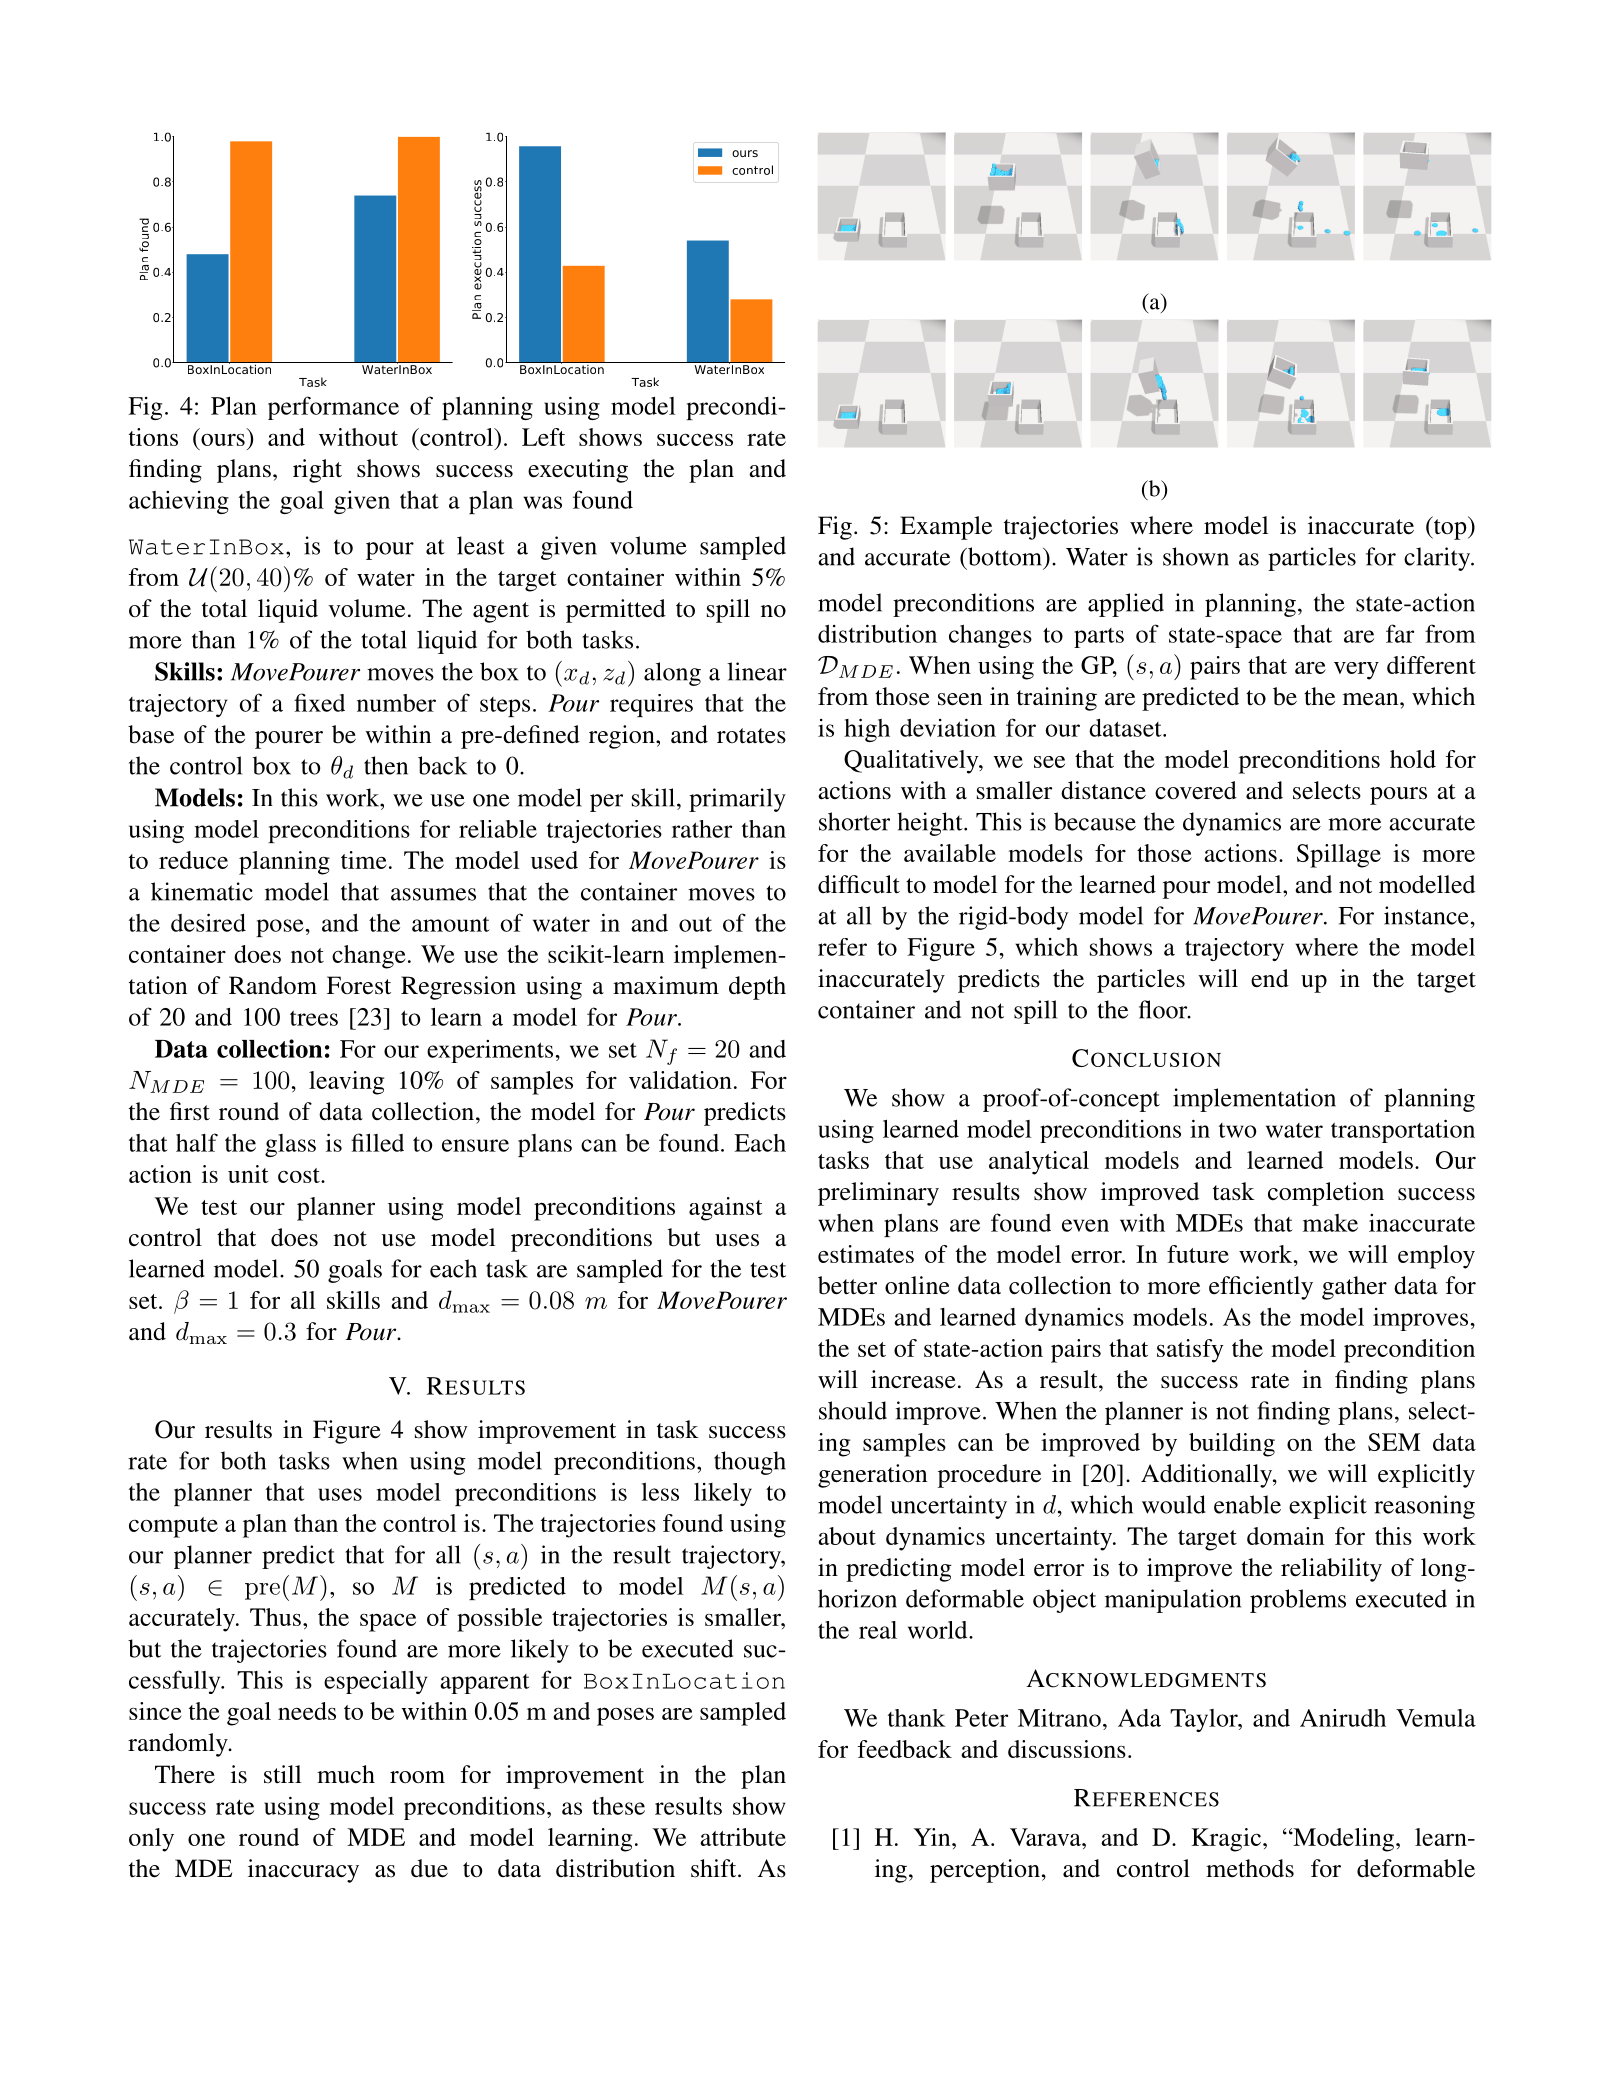 The image size is (1604, 2075). I want to click on domain, so click(1285, 1536).
